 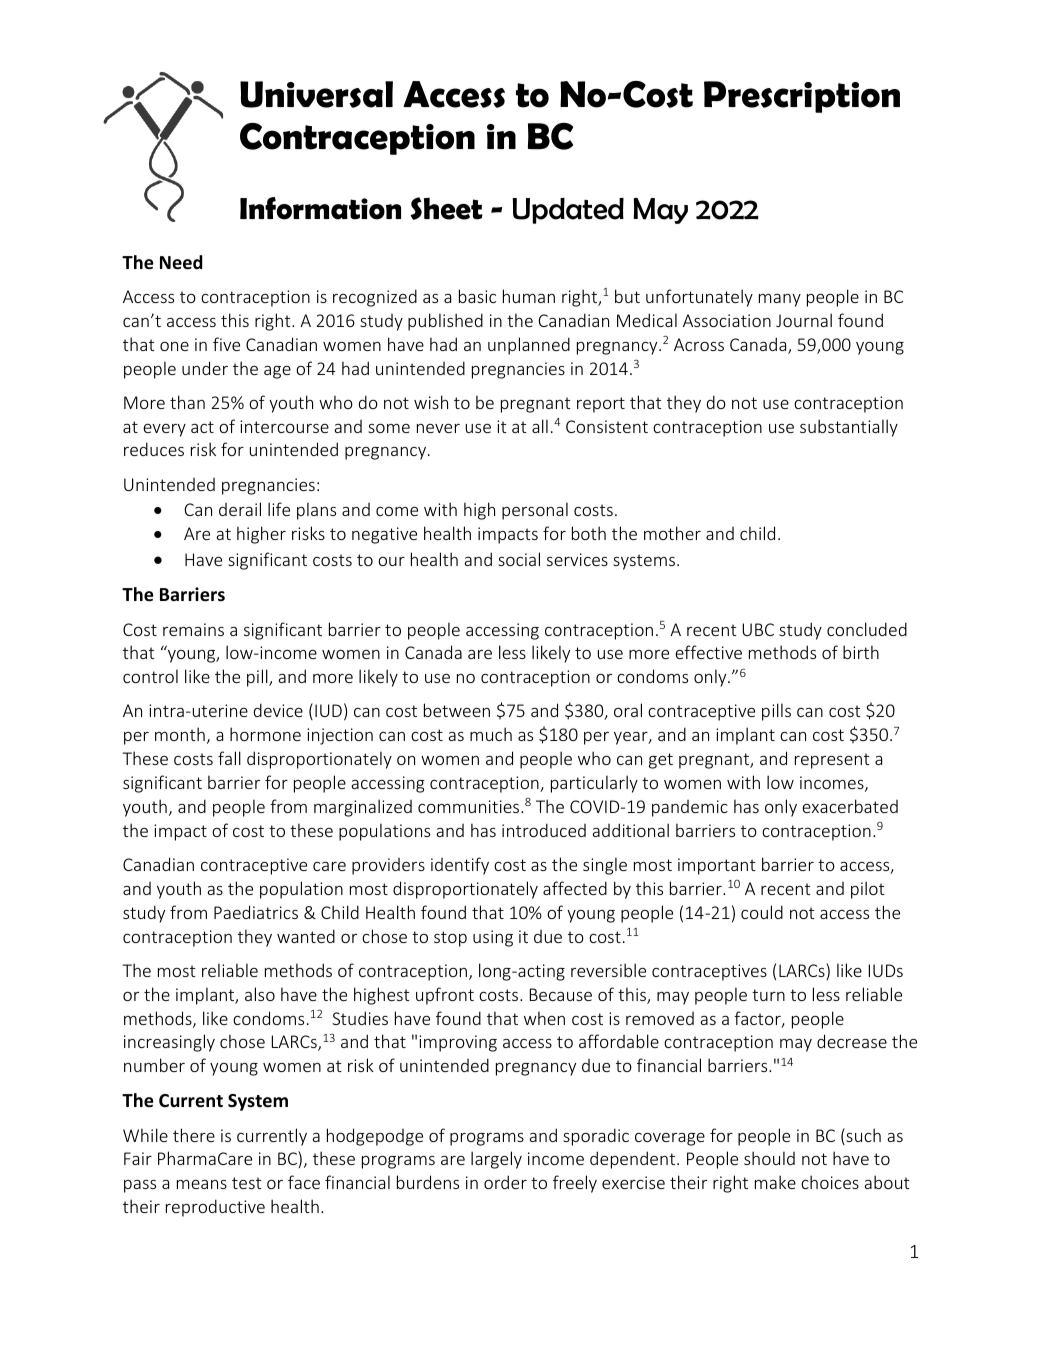 I want to click on Updated, so click(x=568, y=211).
